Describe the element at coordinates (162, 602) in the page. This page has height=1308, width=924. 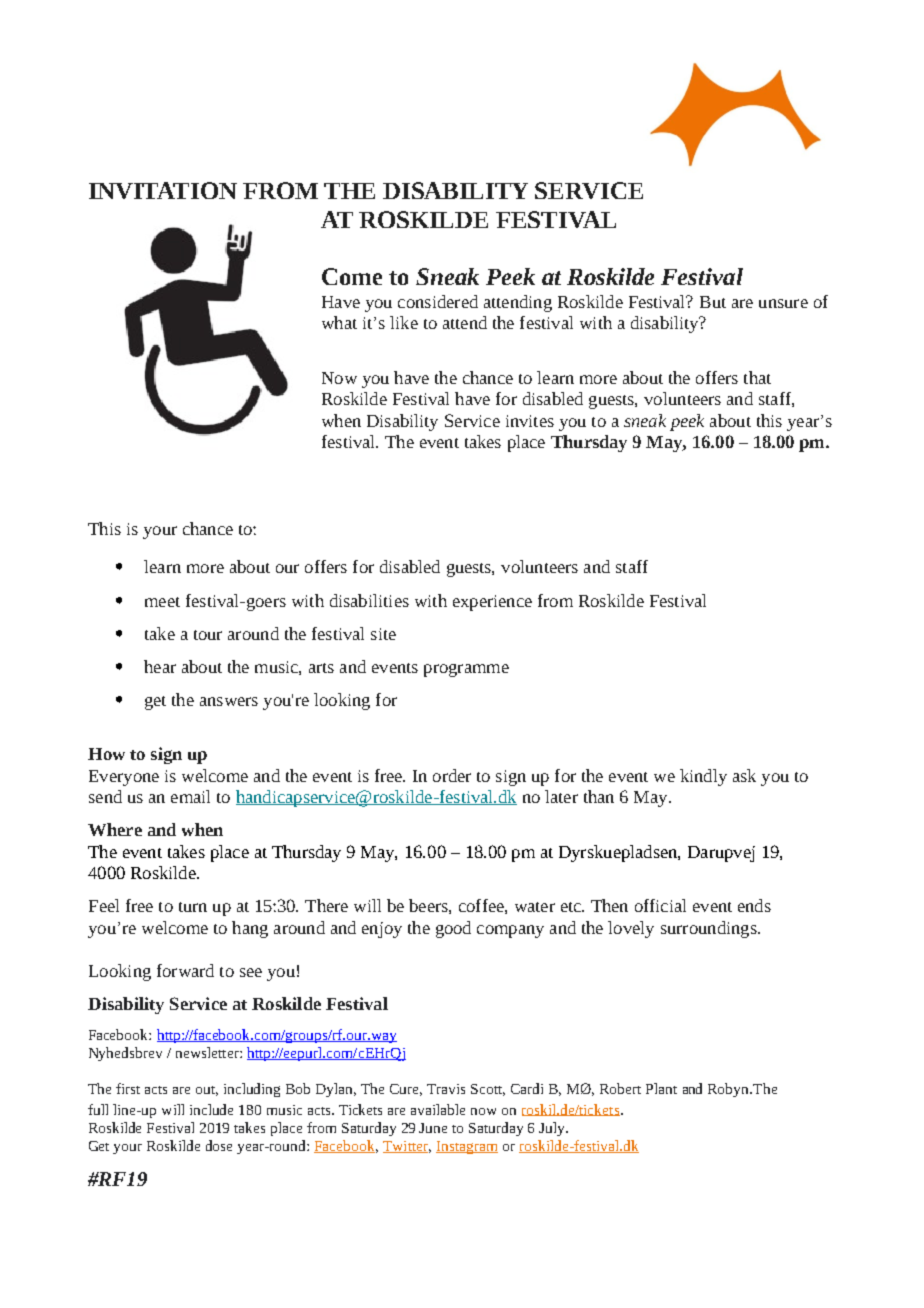
I see `meet` at that location.
